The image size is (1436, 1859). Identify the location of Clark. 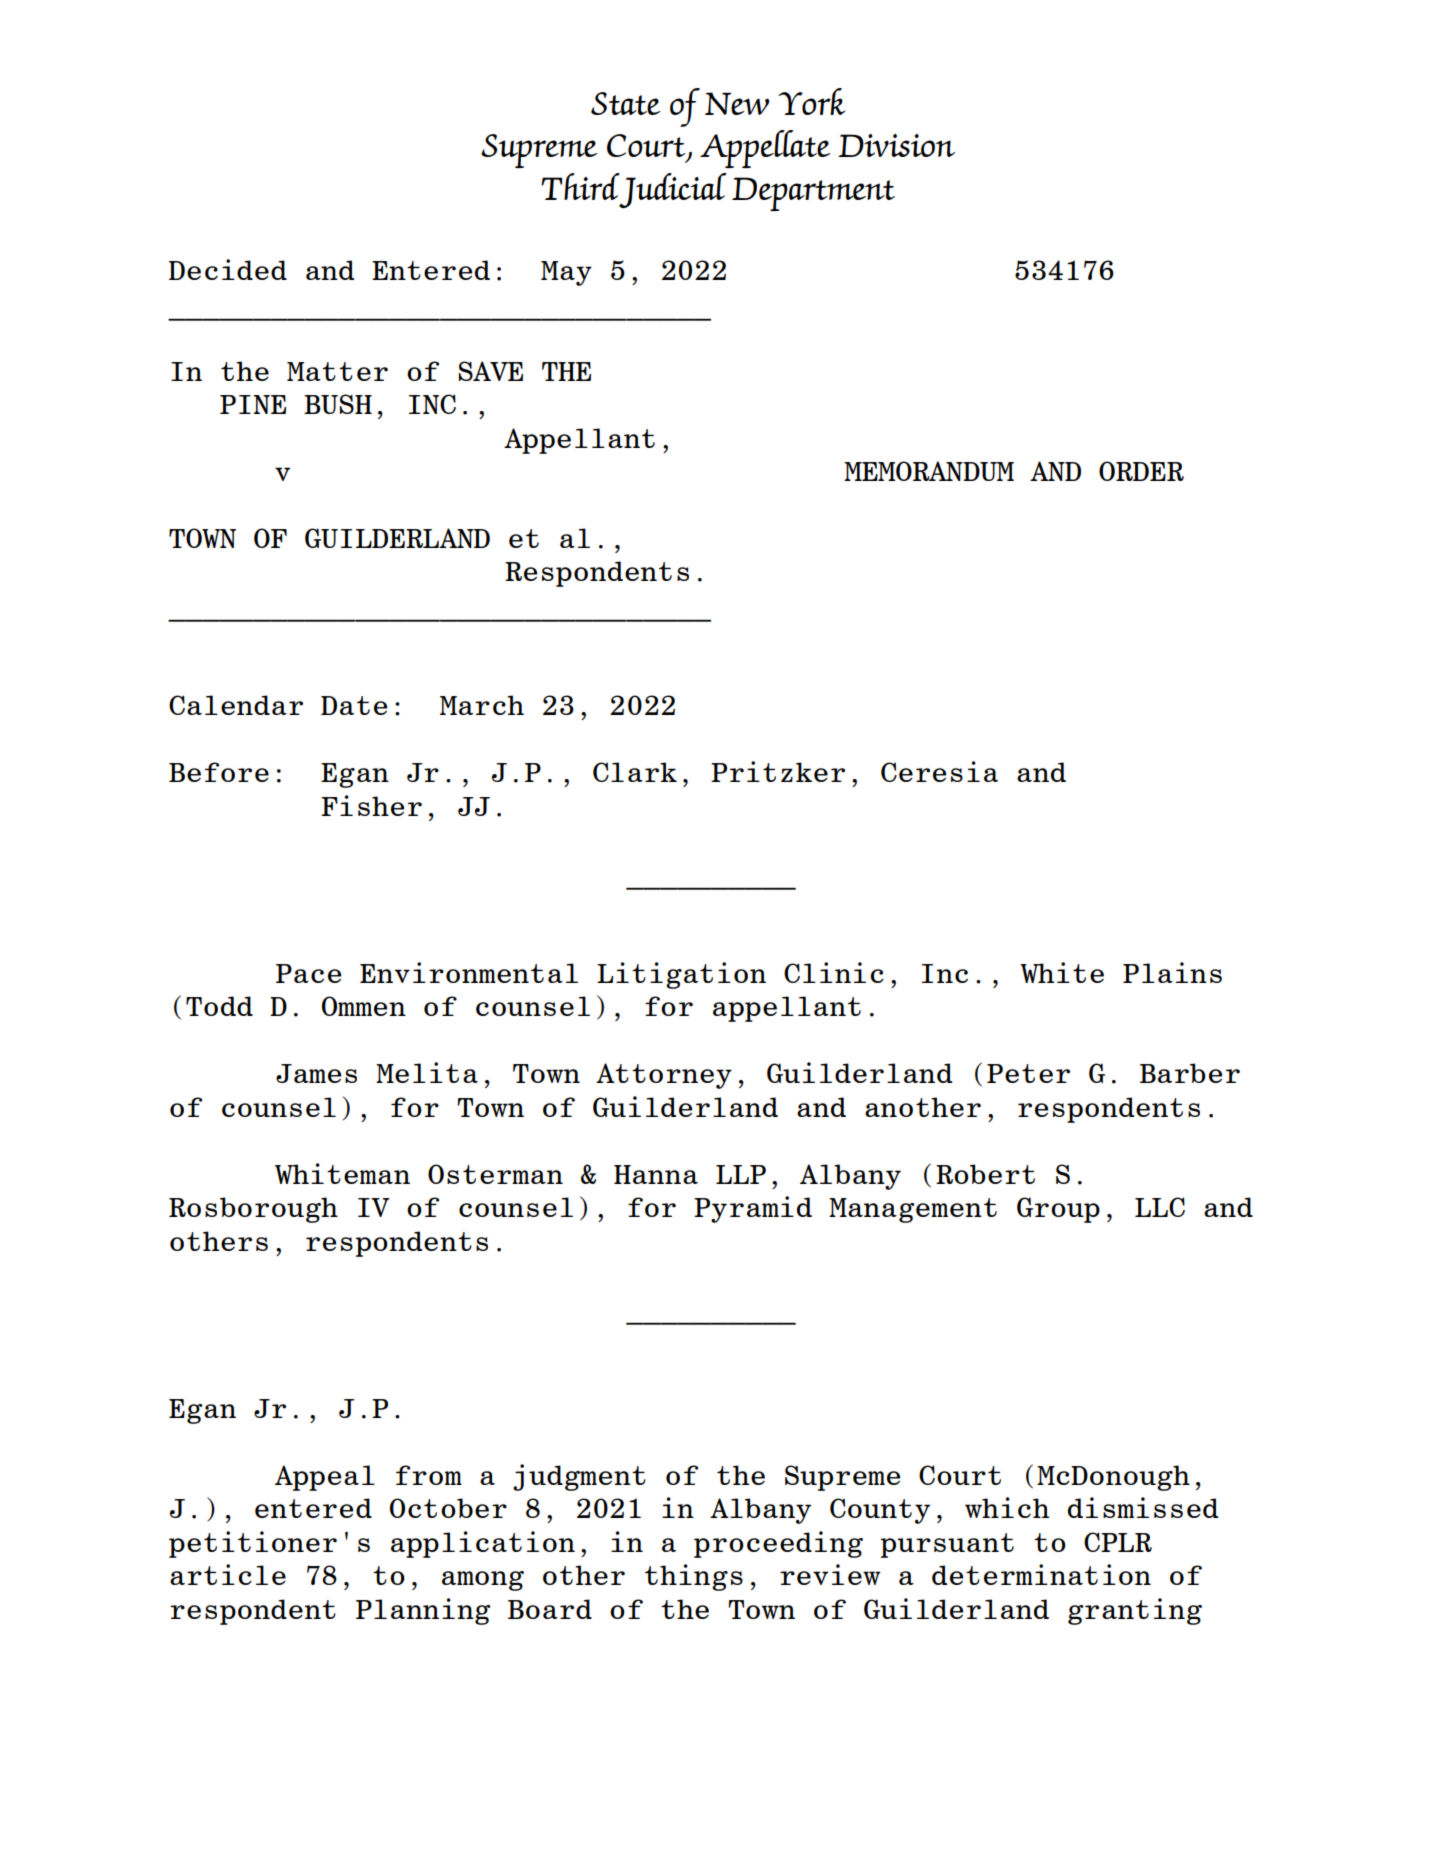
(635, 772).
